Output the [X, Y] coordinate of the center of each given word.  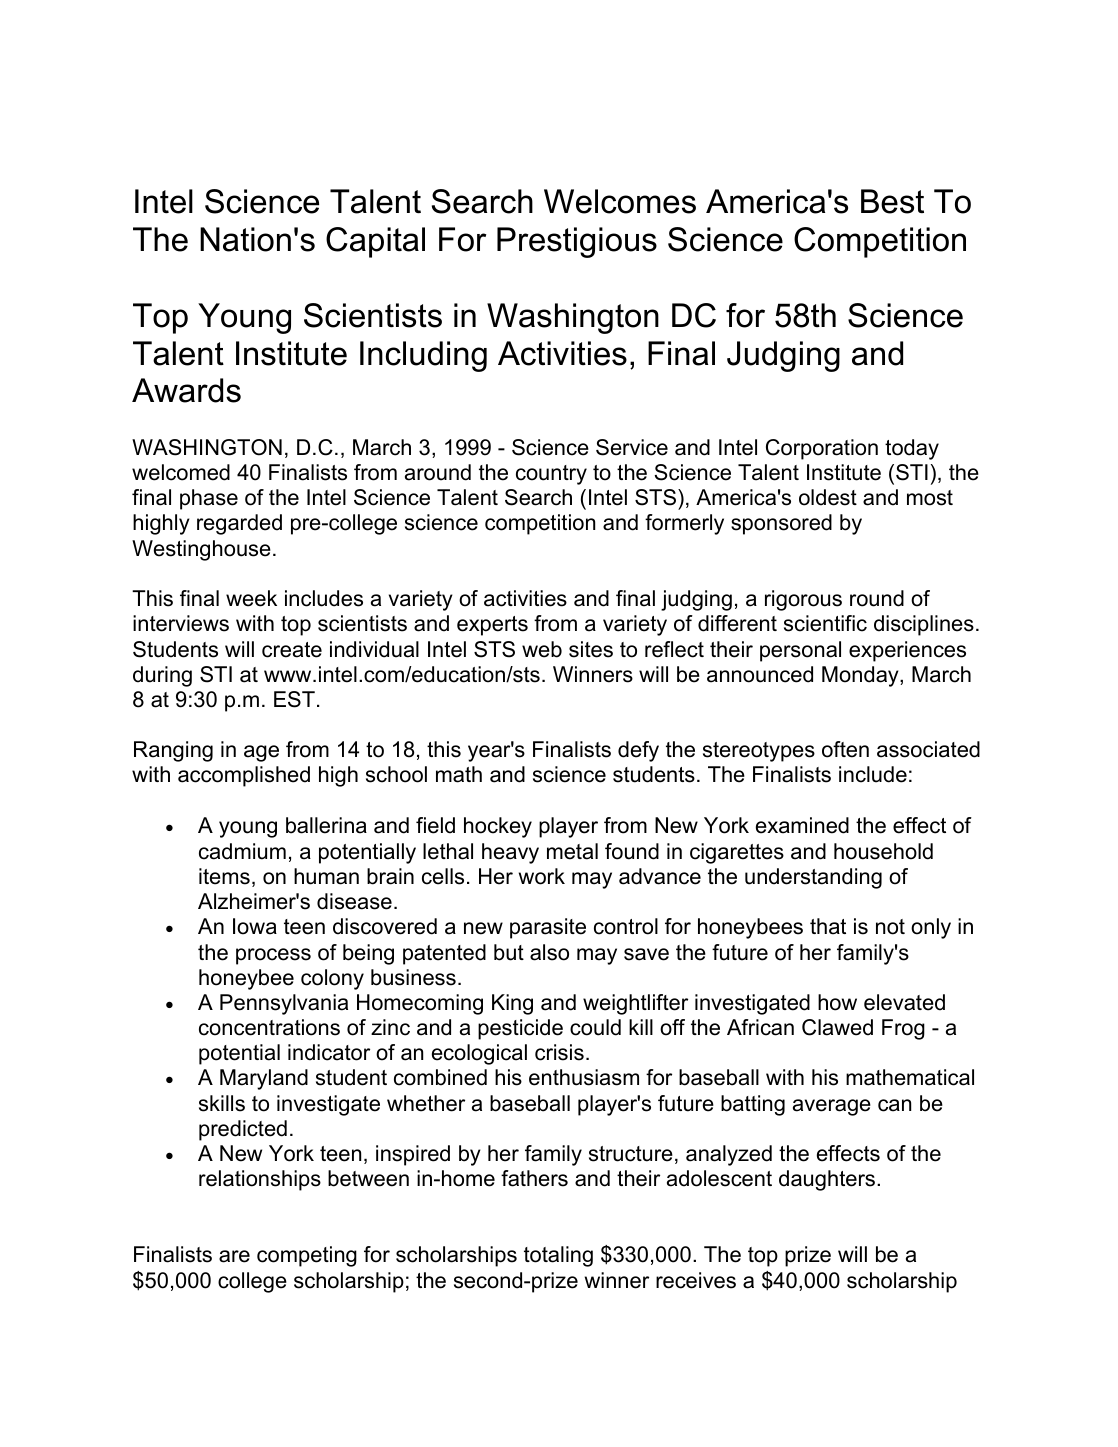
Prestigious [577, 242]
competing [307, 1256]
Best [892, 201]
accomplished [244, 776]
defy [638, 751]
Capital [375, 242]
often [845, 749]
